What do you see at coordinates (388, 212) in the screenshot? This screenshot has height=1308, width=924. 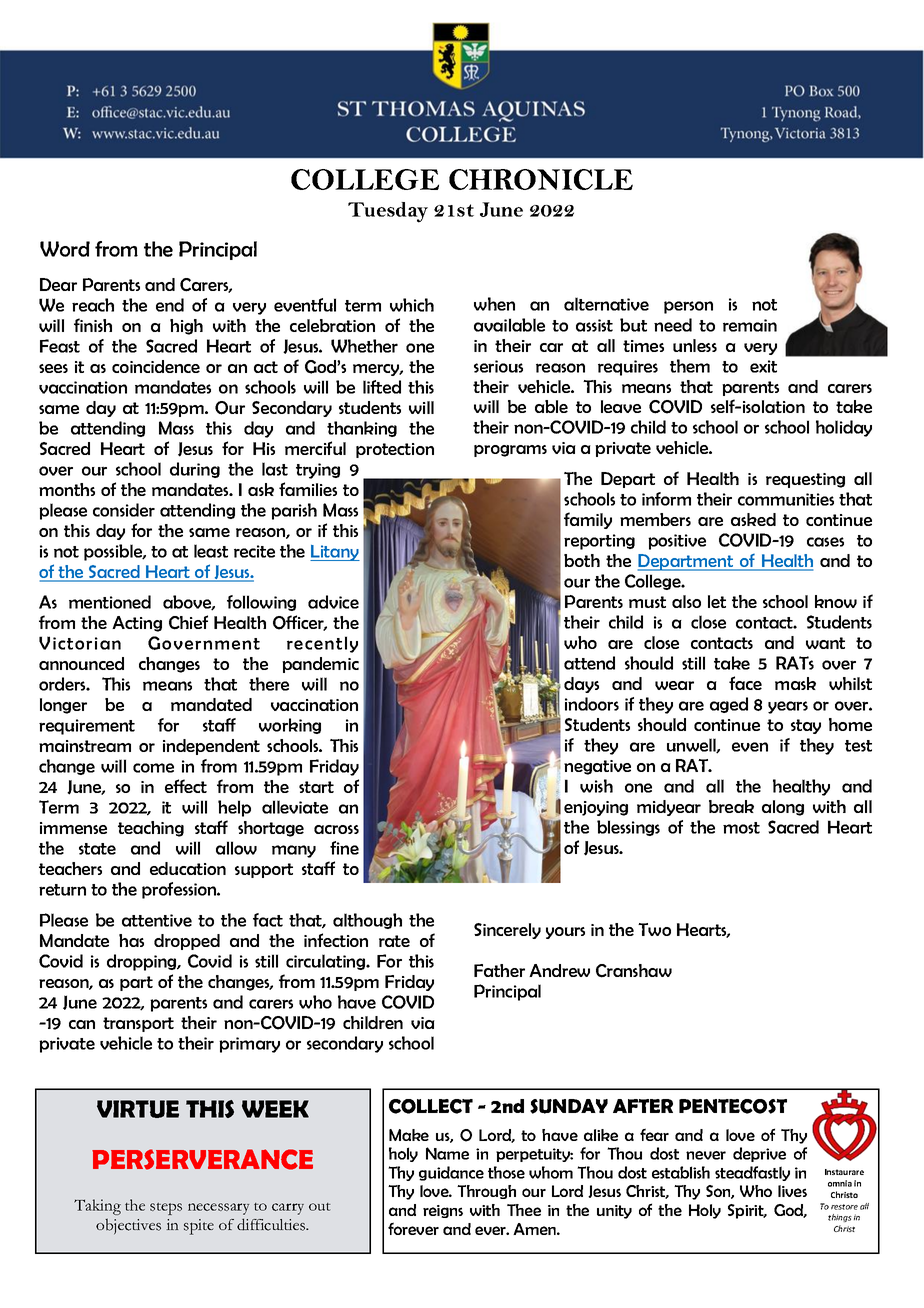 I see `Tuesday` at bounding box center [388, 212].
